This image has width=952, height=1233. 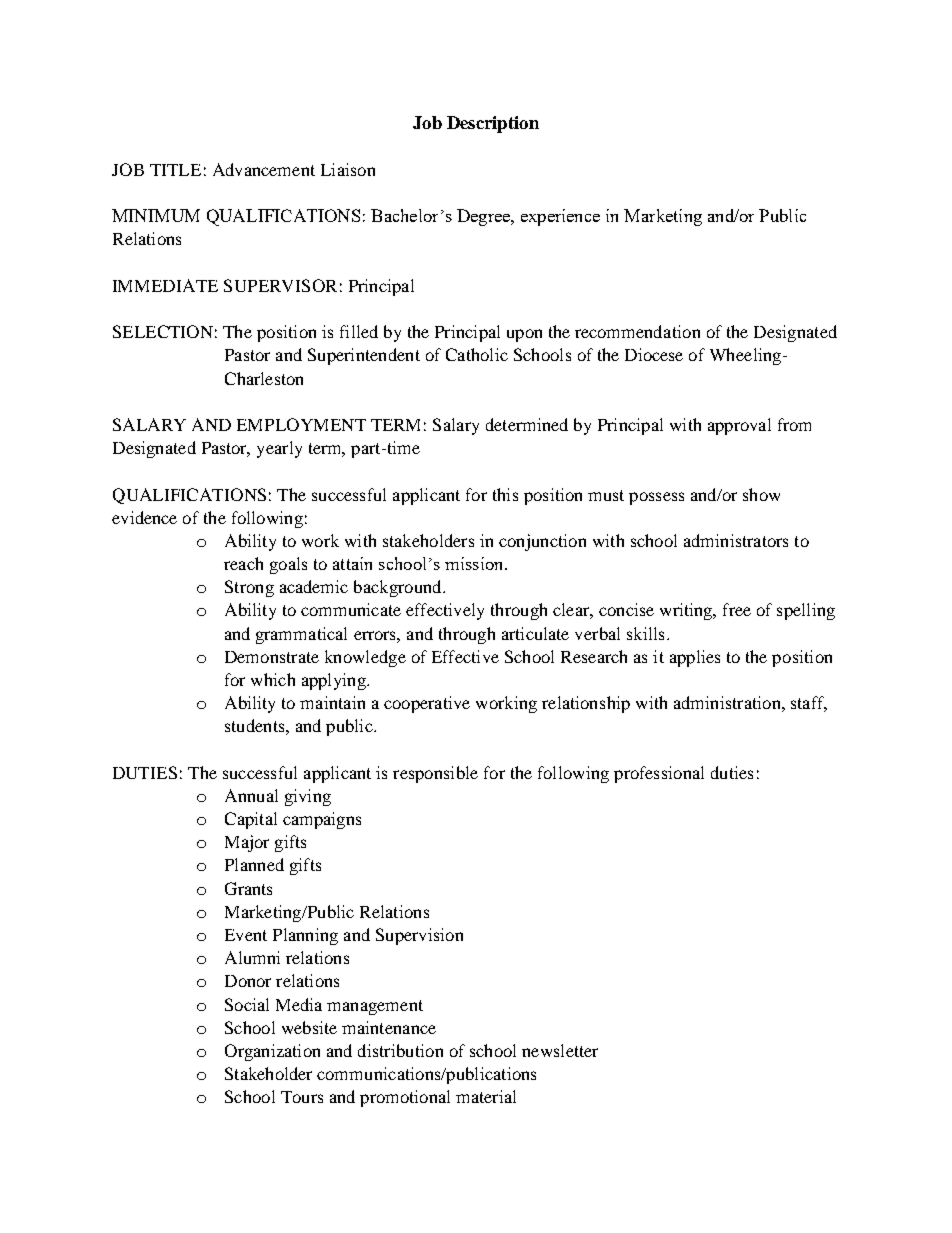 What do you see at coordinates (435, 774) in the image?
I see `responsible` at bounding box center [435, 774].
